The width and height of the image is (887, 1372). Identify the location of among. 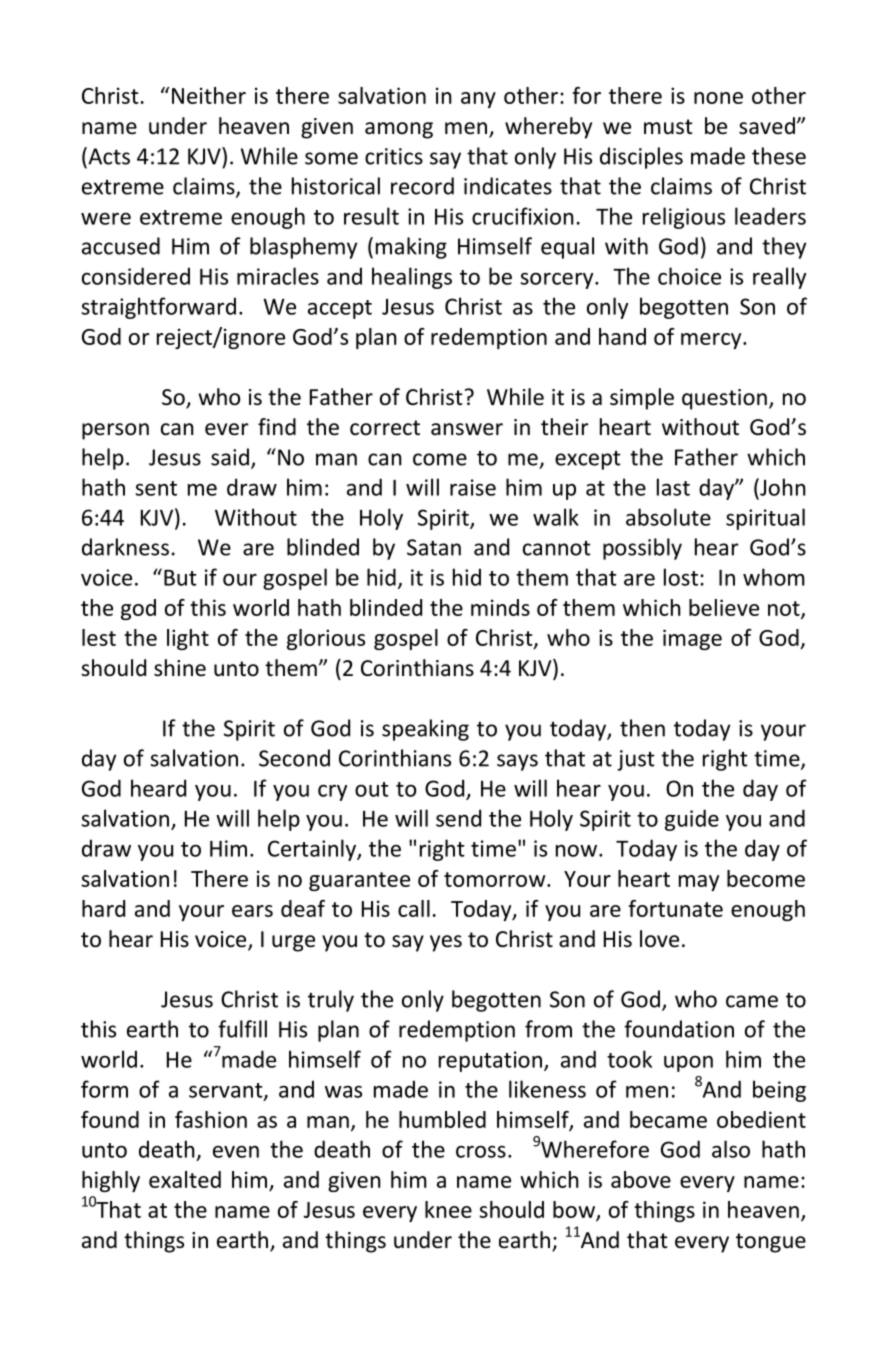
(399, 130).
